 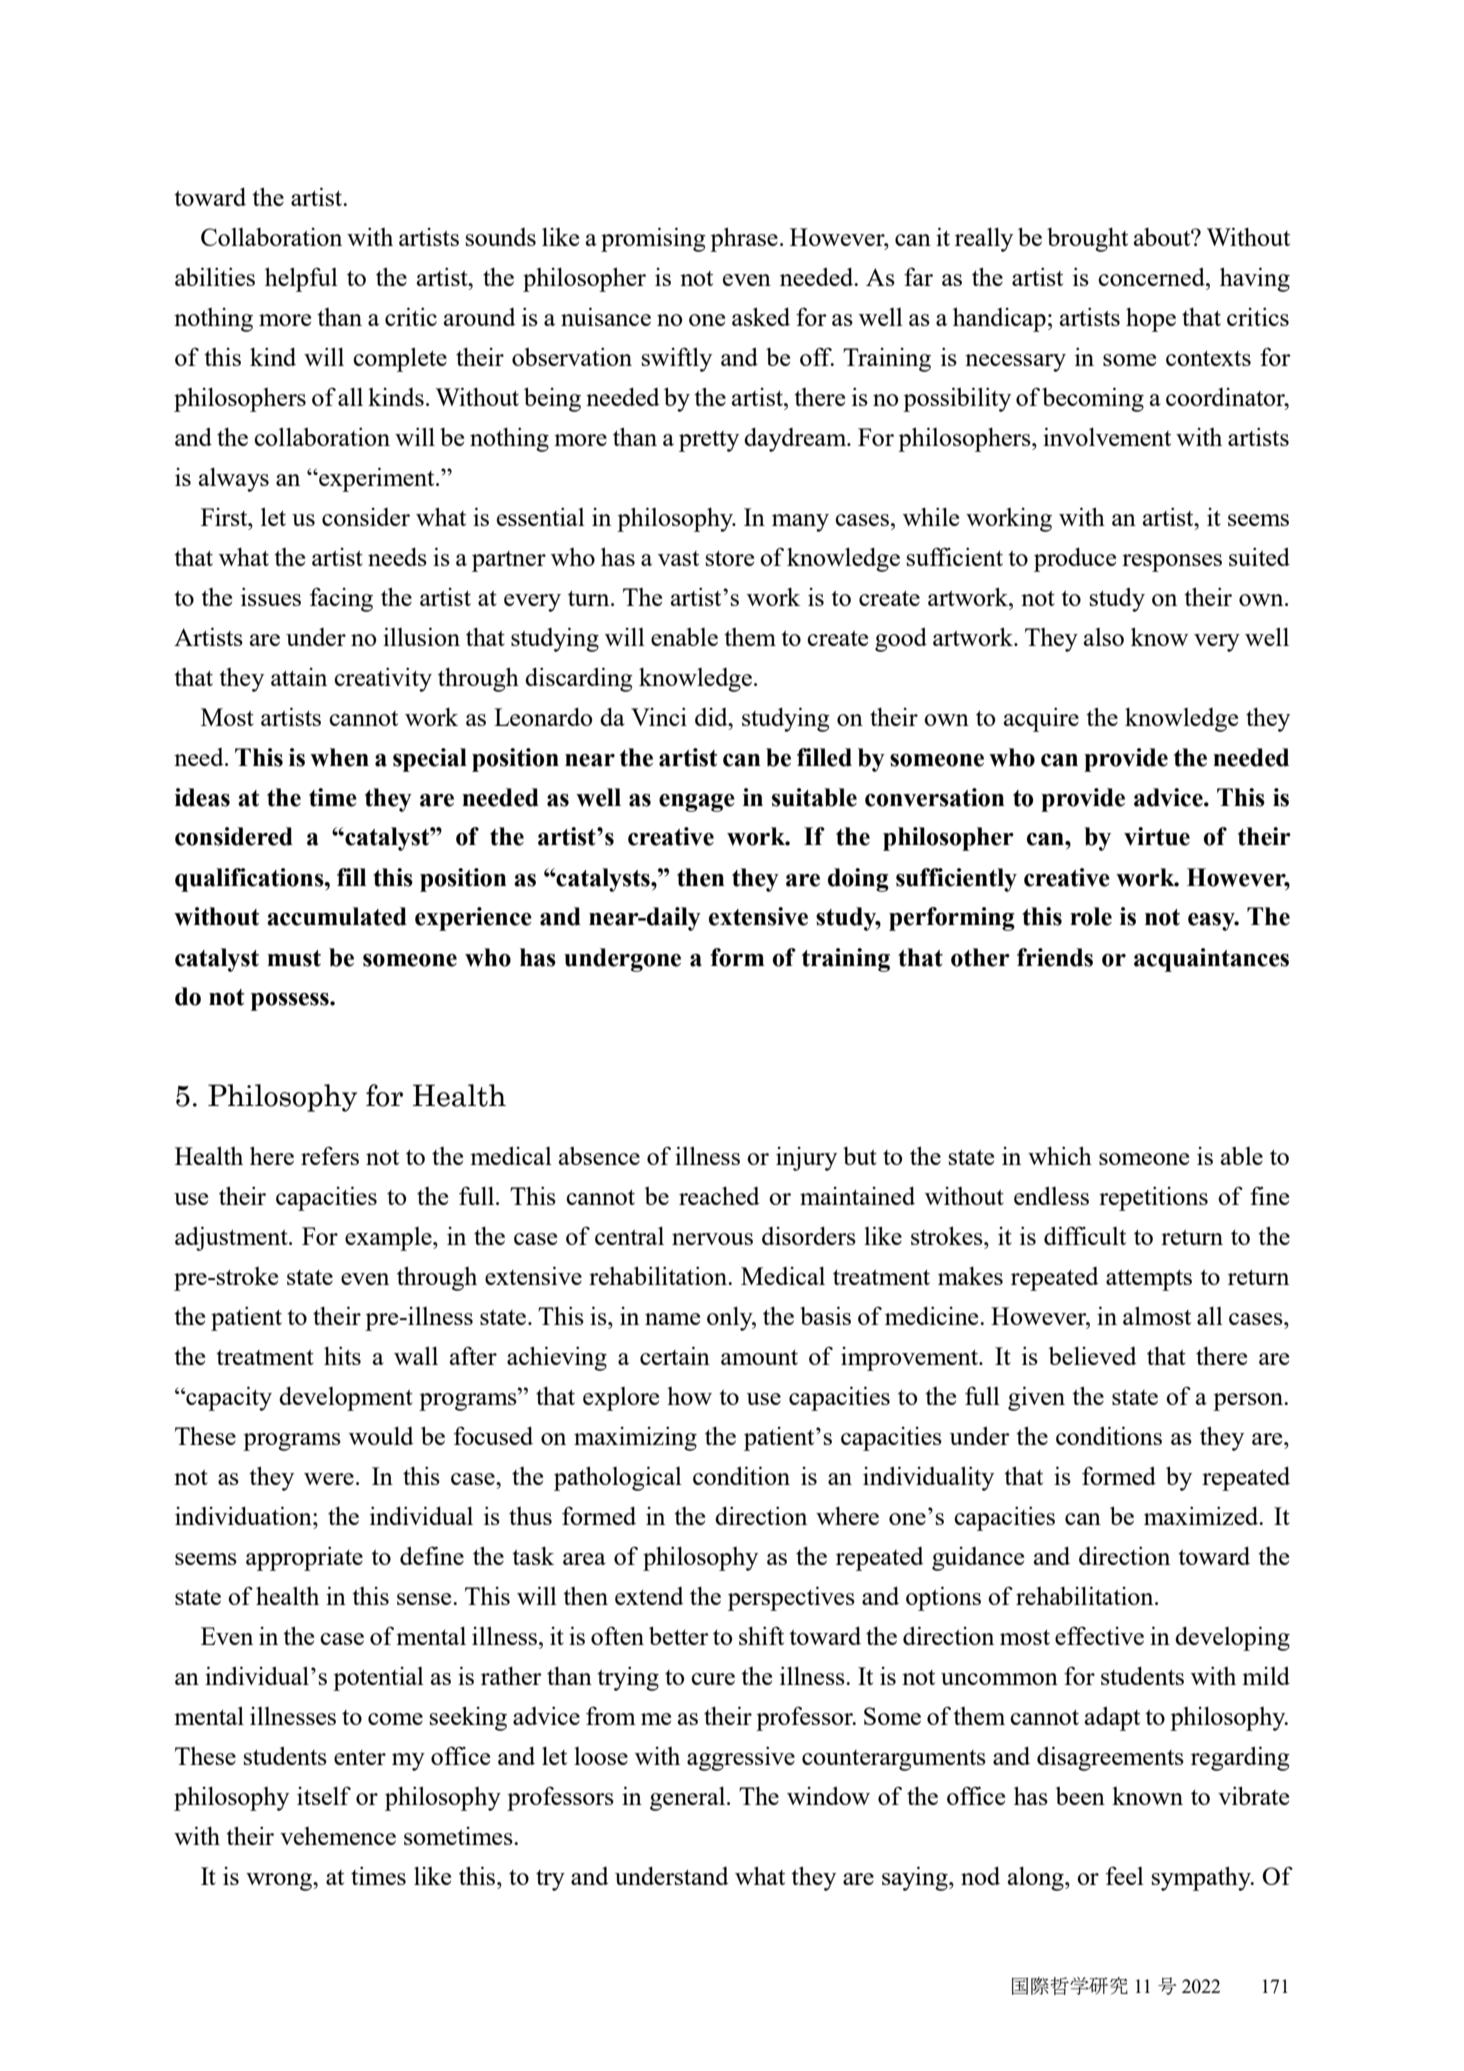 What do you see at coordinates (759, 1357) in the screenshot?
I see `amount` at bounding box center [759, 1357].
